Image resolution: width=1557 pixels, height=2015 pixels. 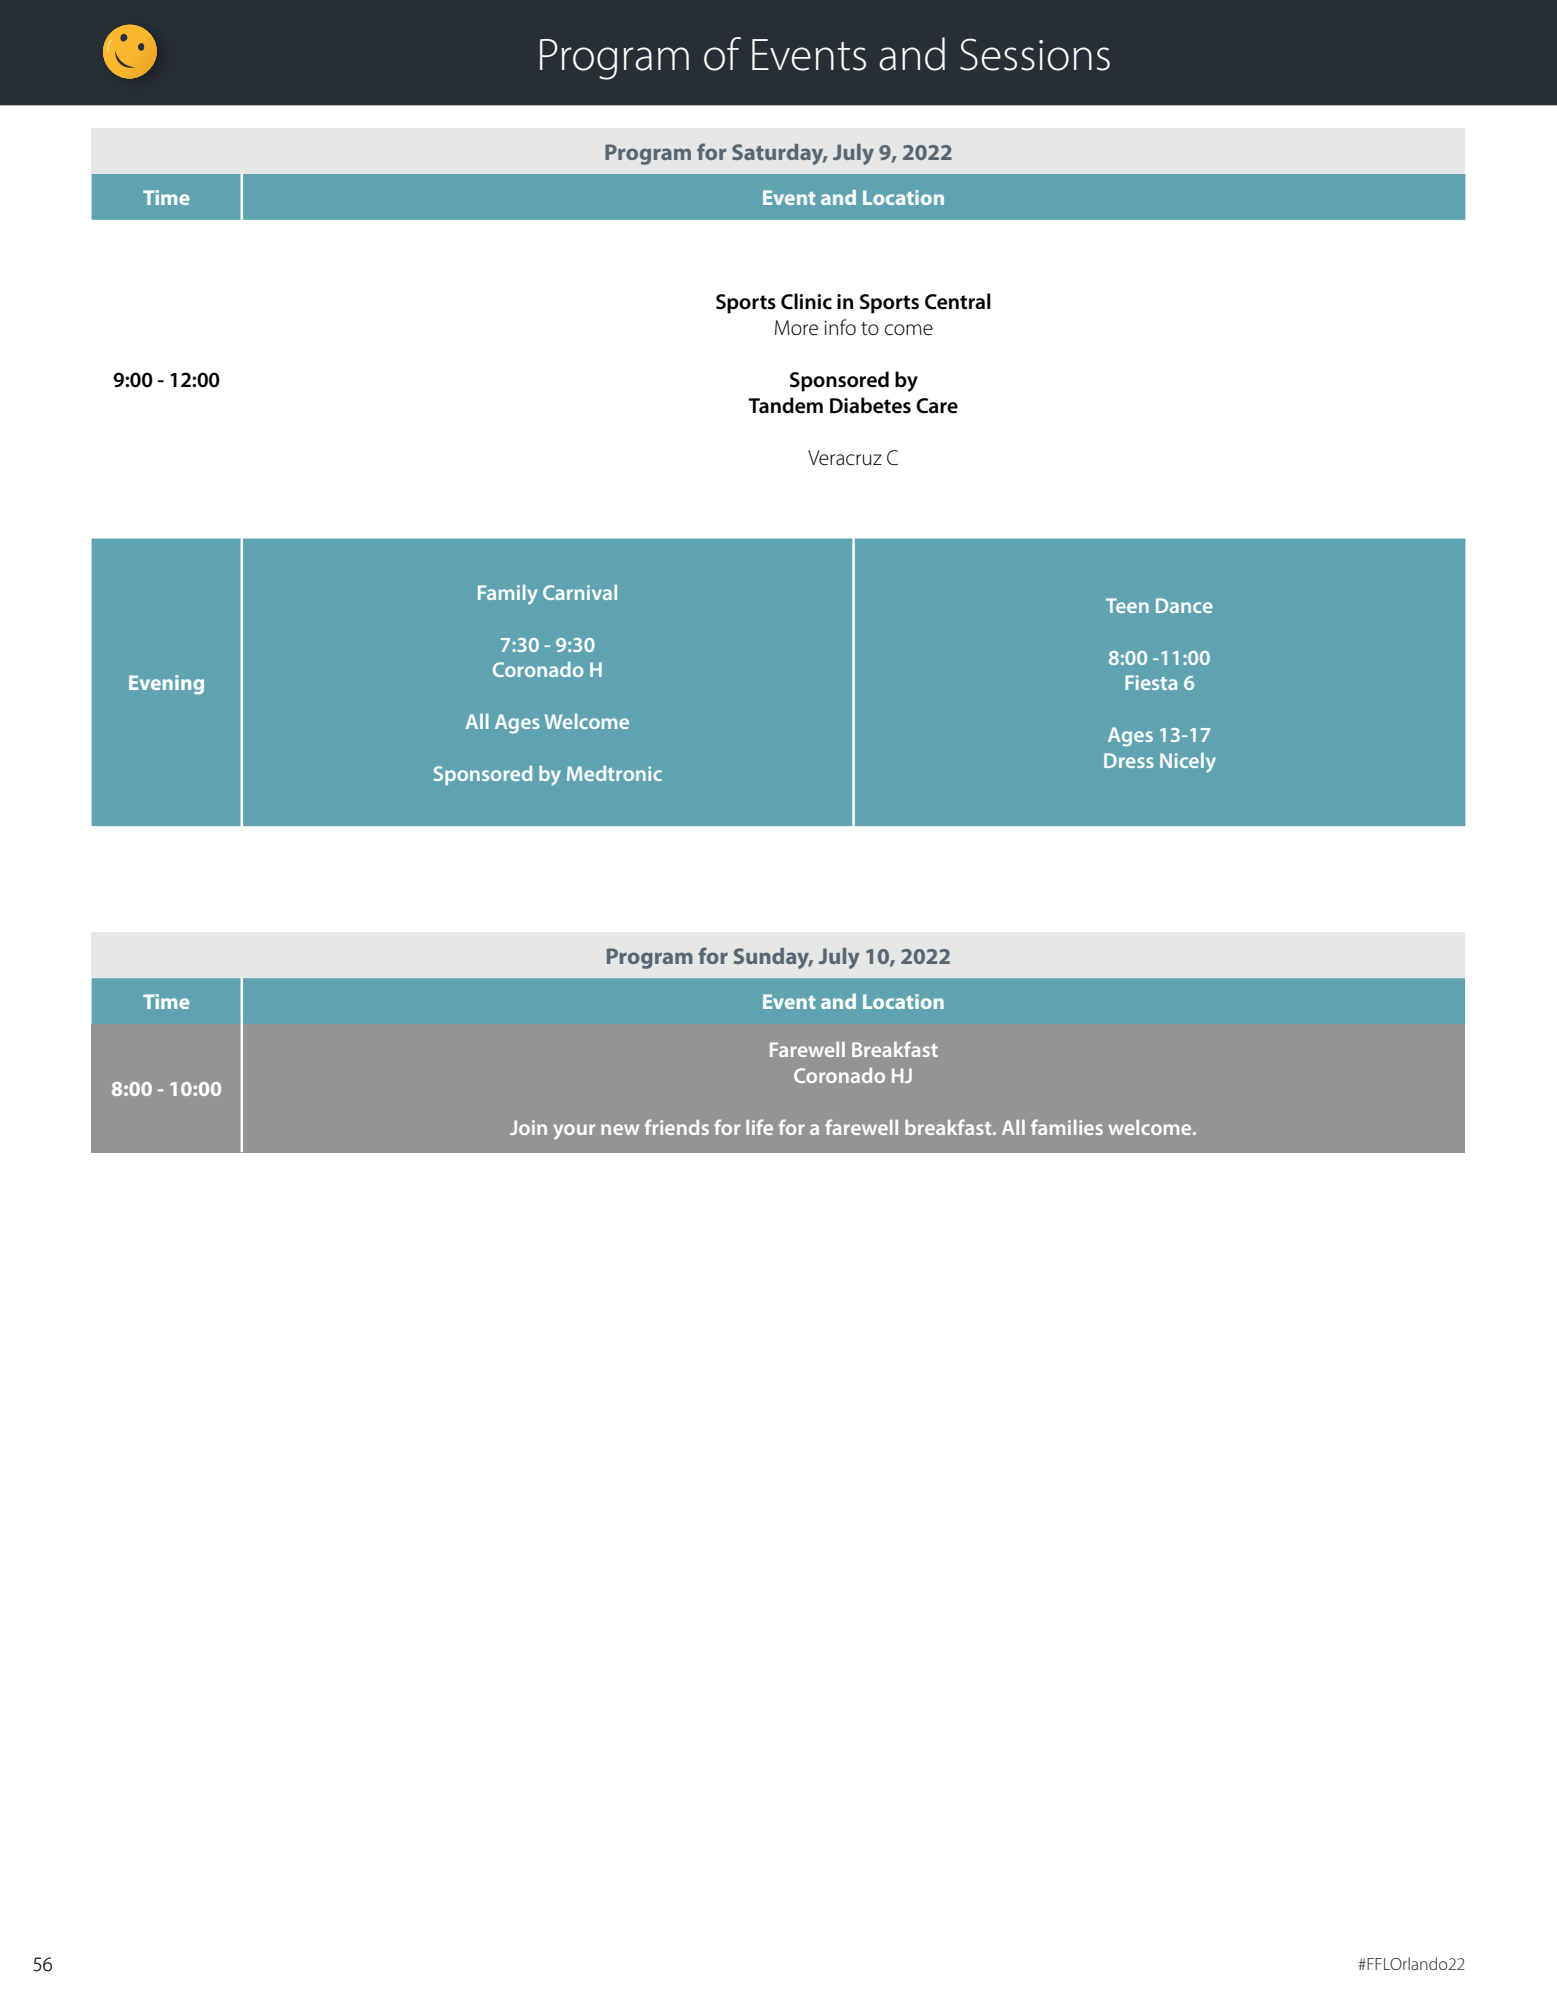 I want to click on Medtronic, so click(x=614, y=773).
